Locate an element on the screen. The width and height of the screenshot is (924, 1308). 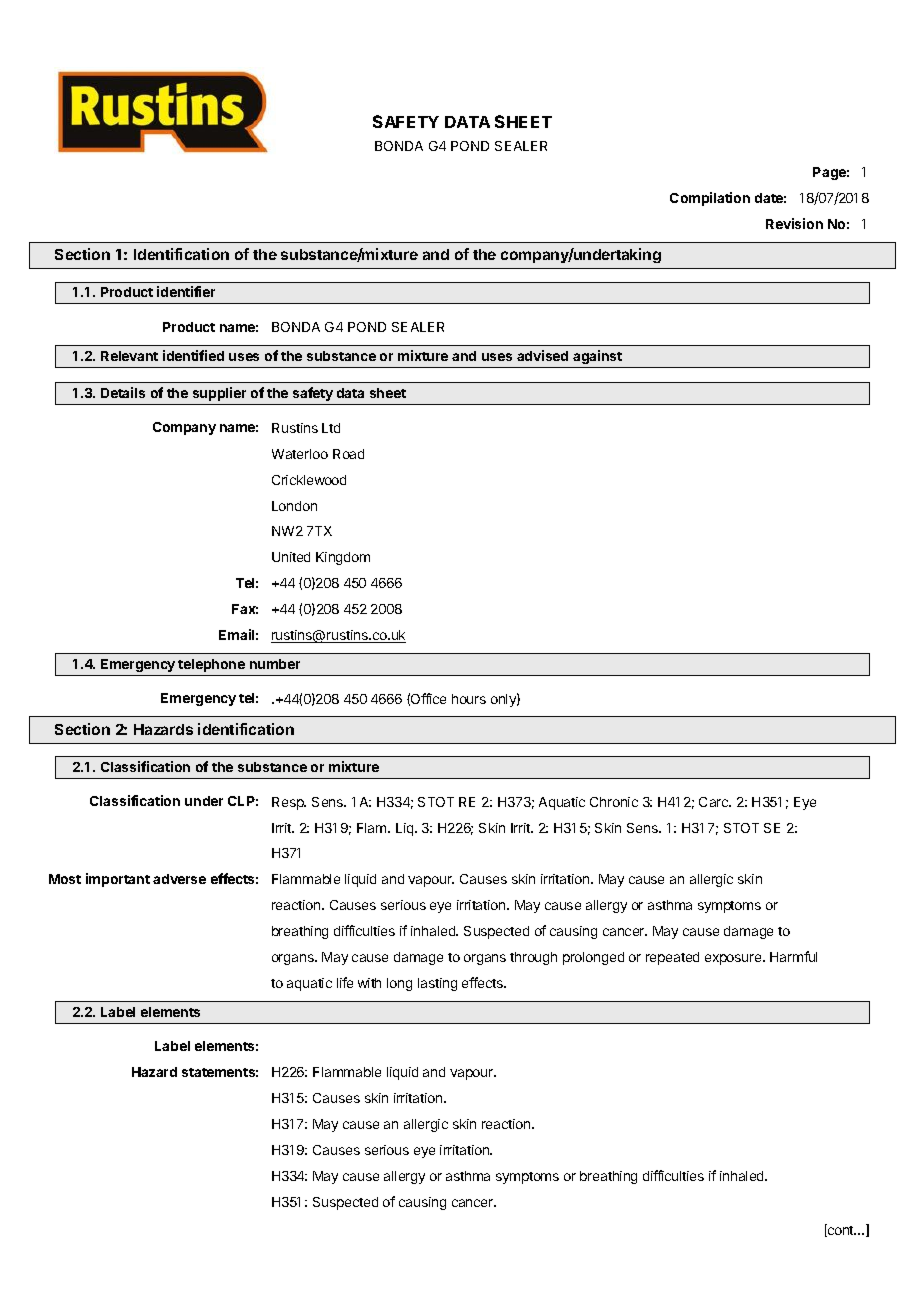
Compilation is located at coordinates (710, 199).
